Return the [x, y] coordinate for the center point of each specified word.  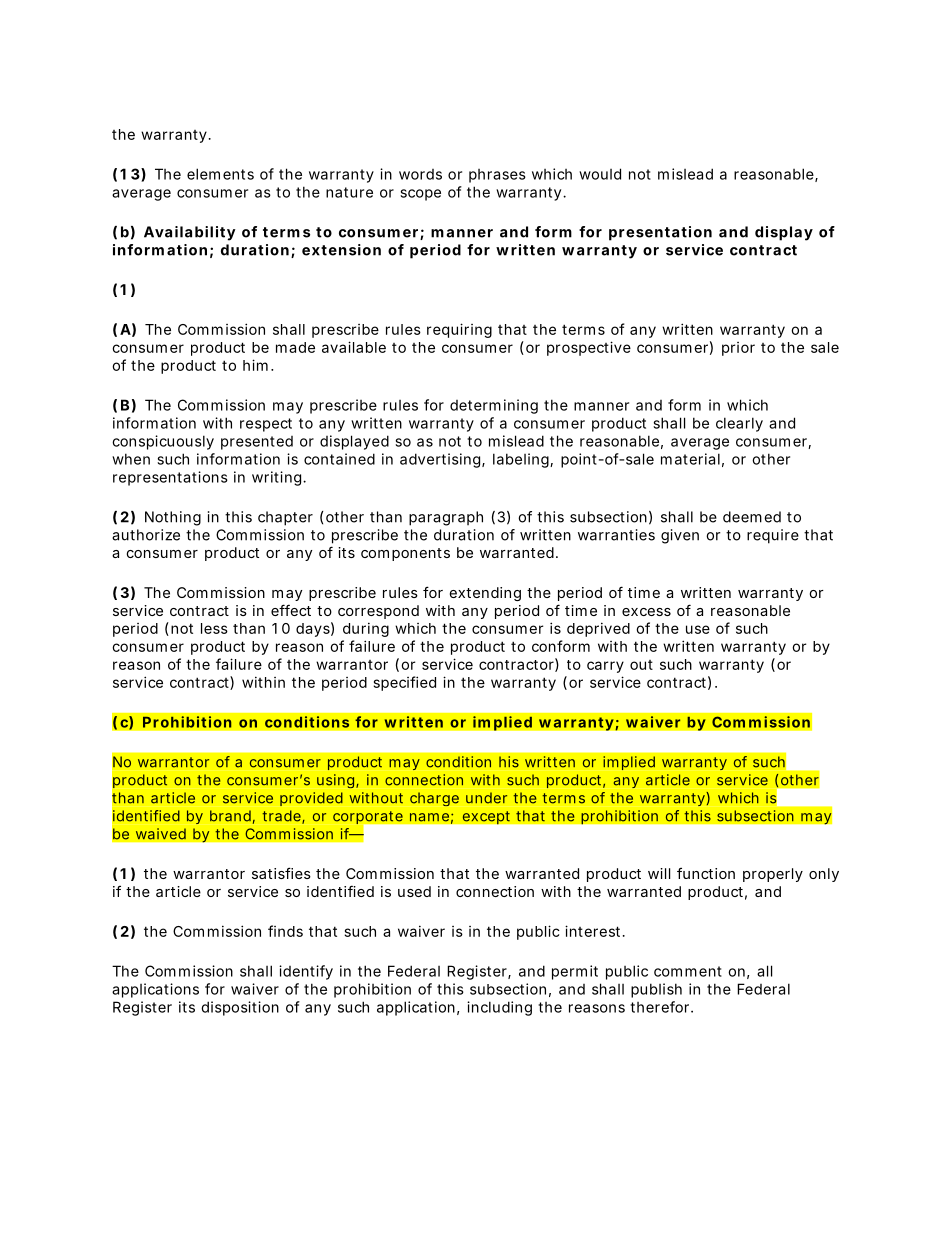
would [600, 174]
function [706, 873]
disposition [240, 1008]
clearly [739, 424]
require [773, 536]
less [214, 628]
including [499, 1008]
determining [494, 406]
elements [220, 174]
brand [230, 816]
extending [485, 594]
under [486, 798]
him [255, 365]
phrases [497, 176]
